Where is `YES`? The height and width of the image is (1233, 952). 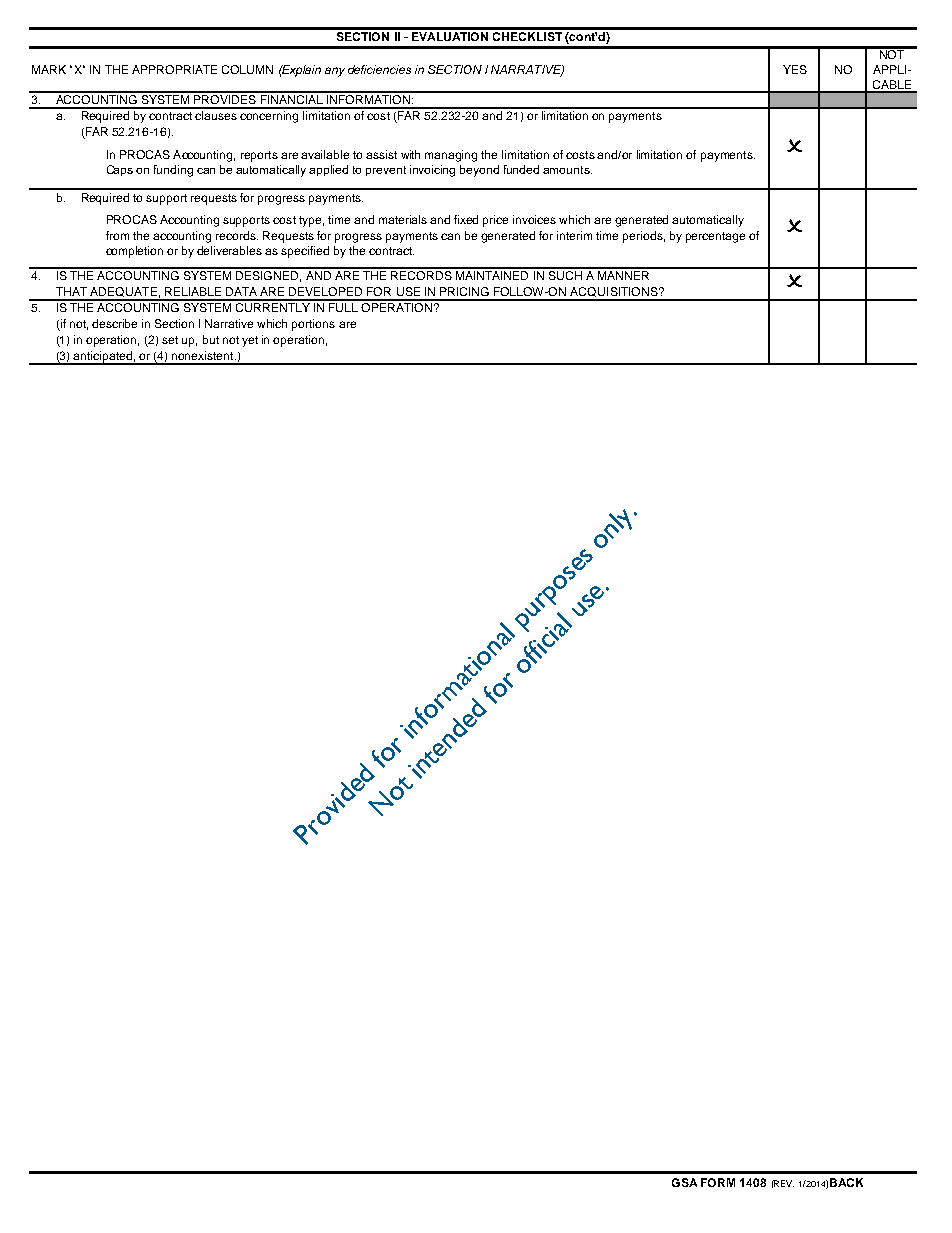
YES is located at coordinates (795, 69).
